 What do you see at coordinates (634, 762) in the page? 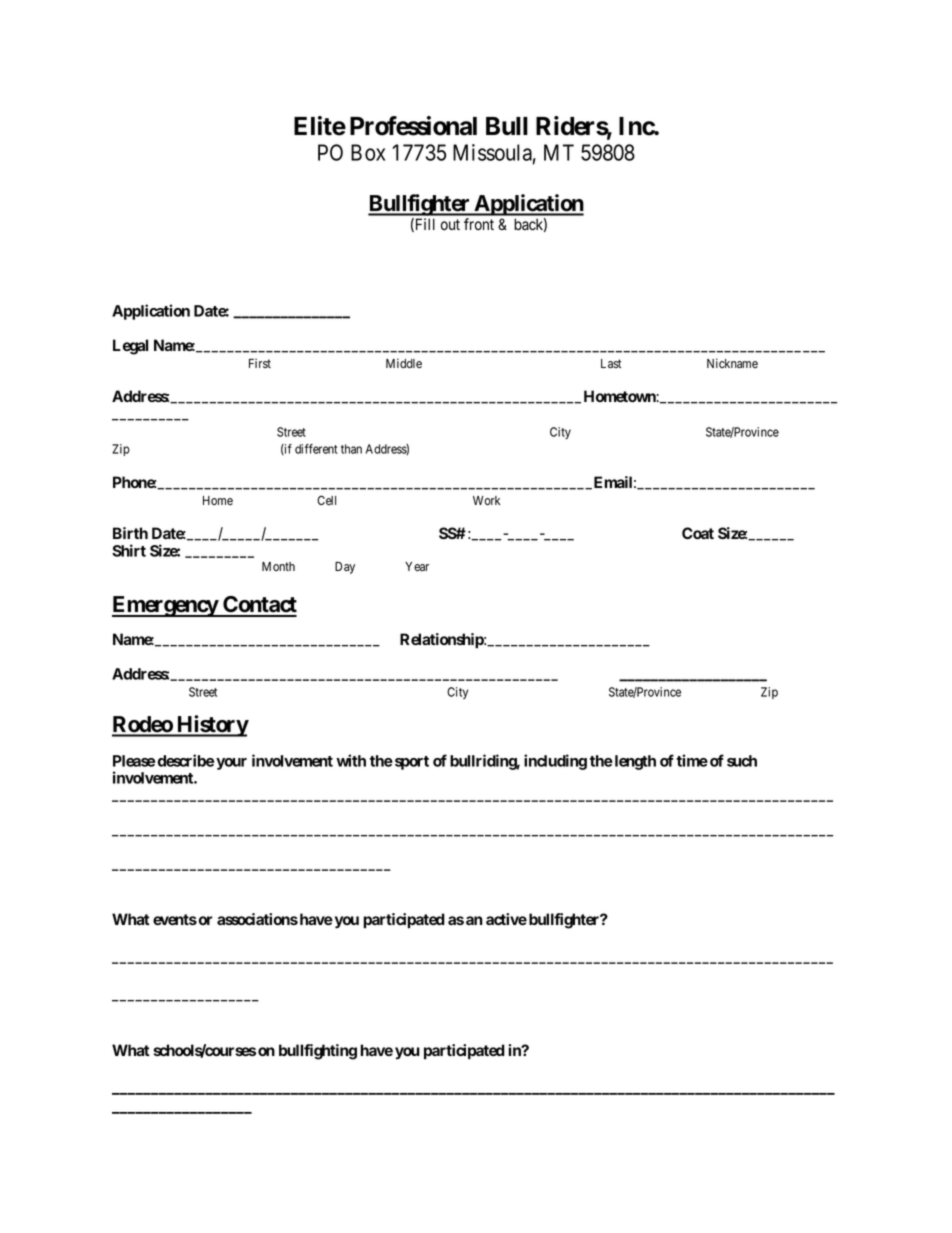
I see `length` at bounding box center [634, 762].
